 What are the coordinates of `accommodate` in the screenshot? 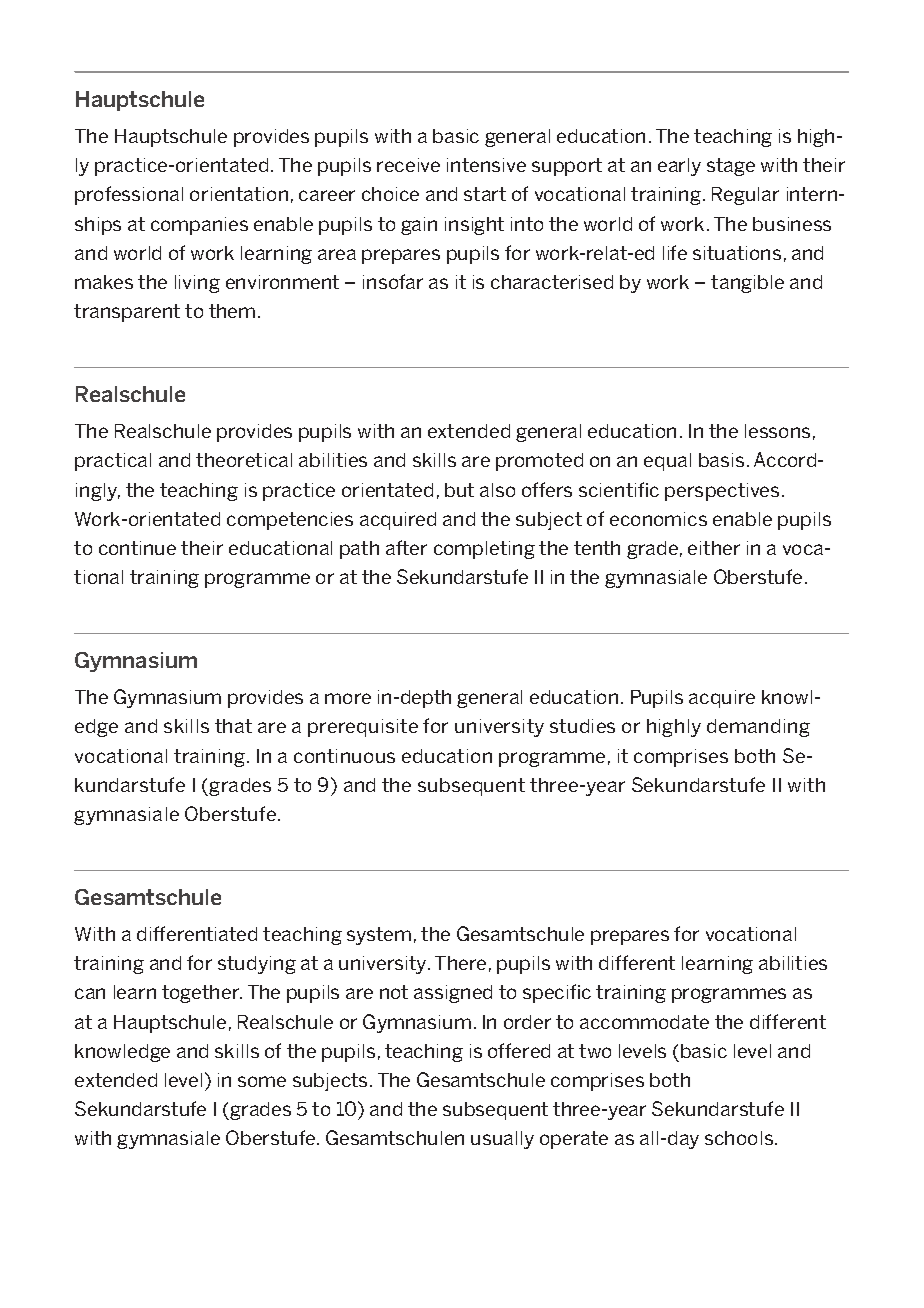 It's located at (644, 1022).
